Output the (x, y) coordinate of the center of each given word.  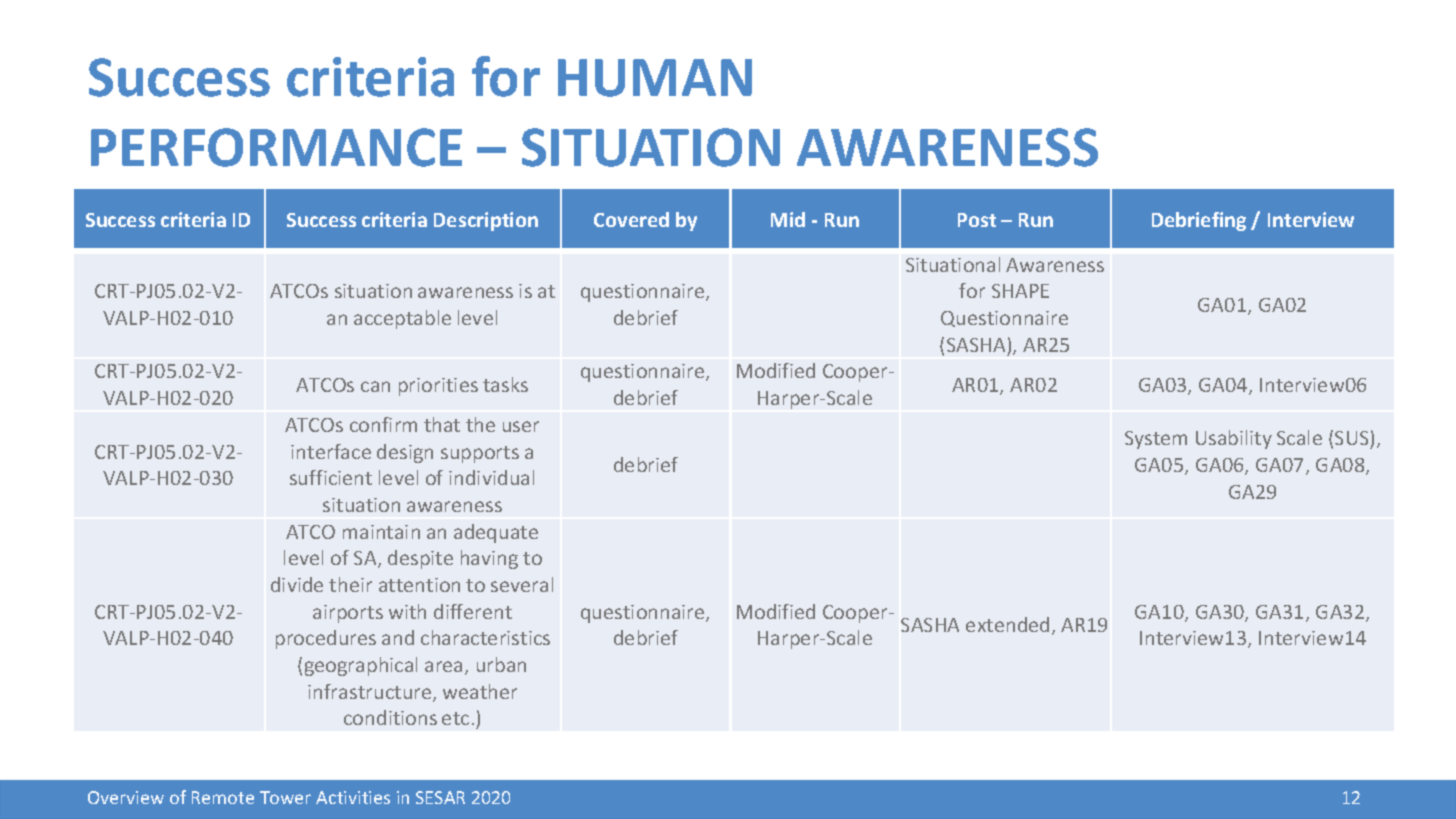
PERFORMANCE (276, 147)
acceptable (402, 319)
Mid (788, 219)
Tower (285, 797)
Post (977, 220)
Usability (1234, 439)
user (521, 426)
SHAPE (1020, 291)
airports (348, 614)
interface (331, 451)
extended (1009, 626)
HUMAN (655, 78)
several (522, 584)
